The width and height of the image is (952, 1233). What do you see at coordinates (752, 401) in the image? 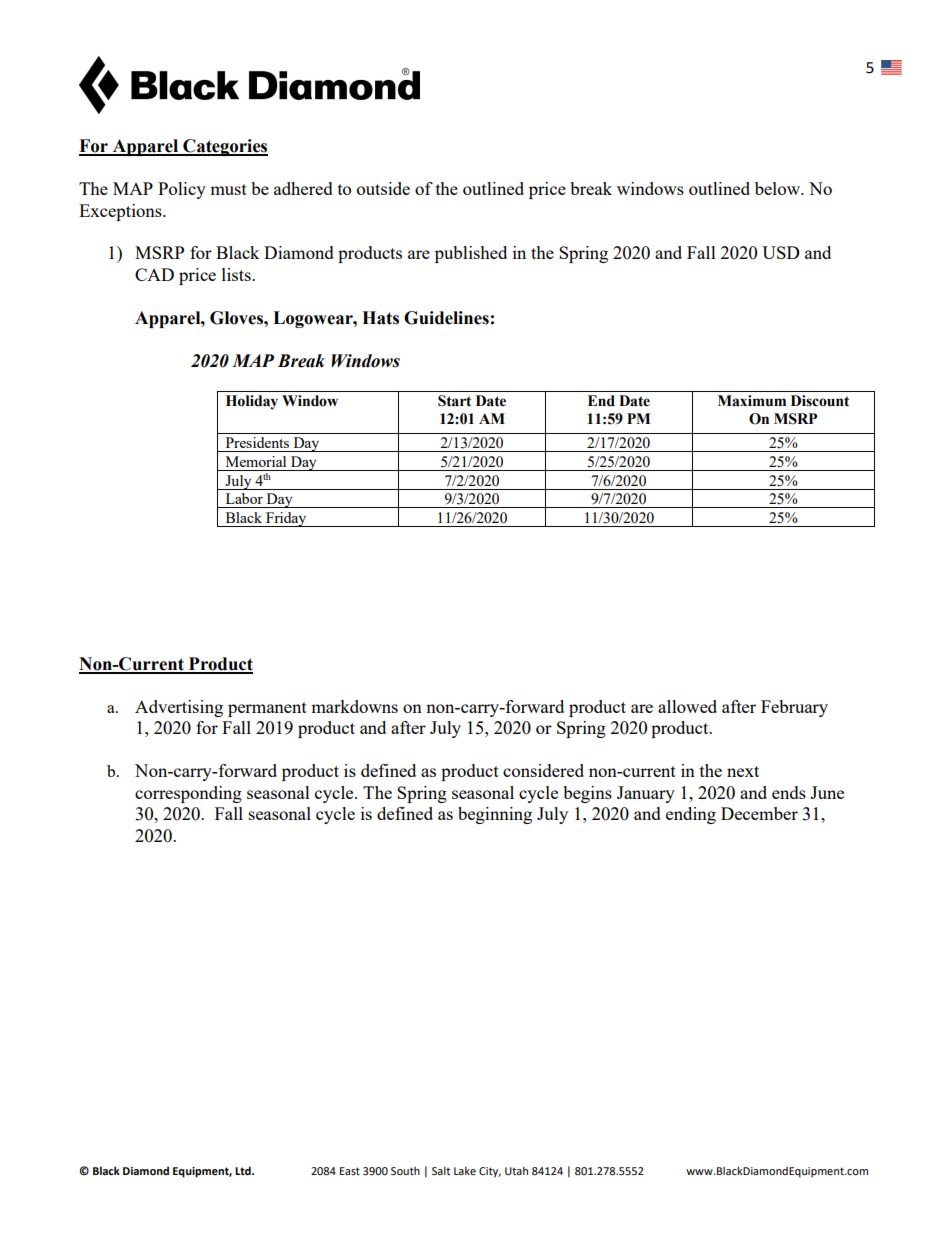
I see `Maximum` at bounding box center [752, 401].
